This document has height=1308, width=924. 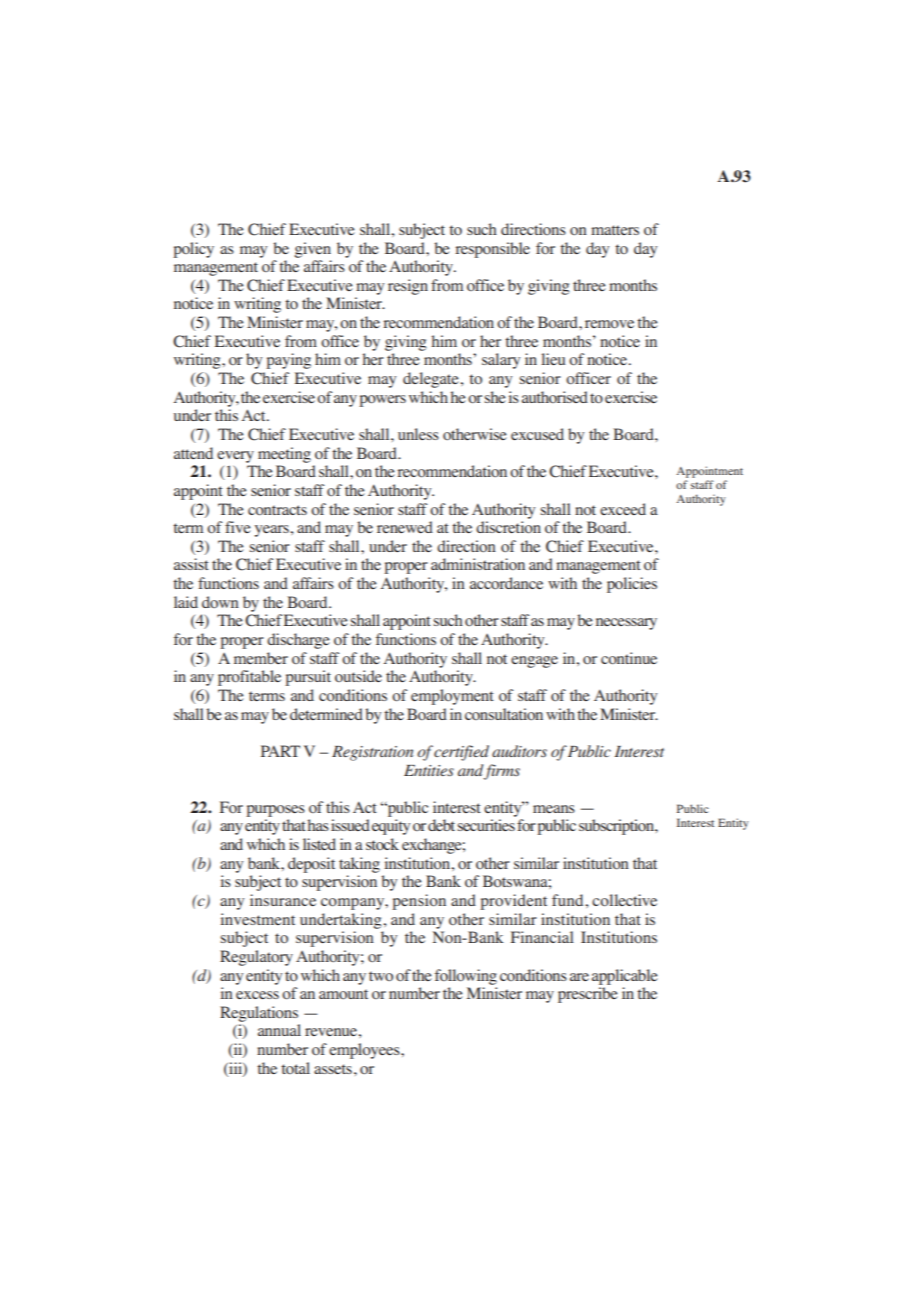 I want to click on Entities, so click(x=429, y=770).
